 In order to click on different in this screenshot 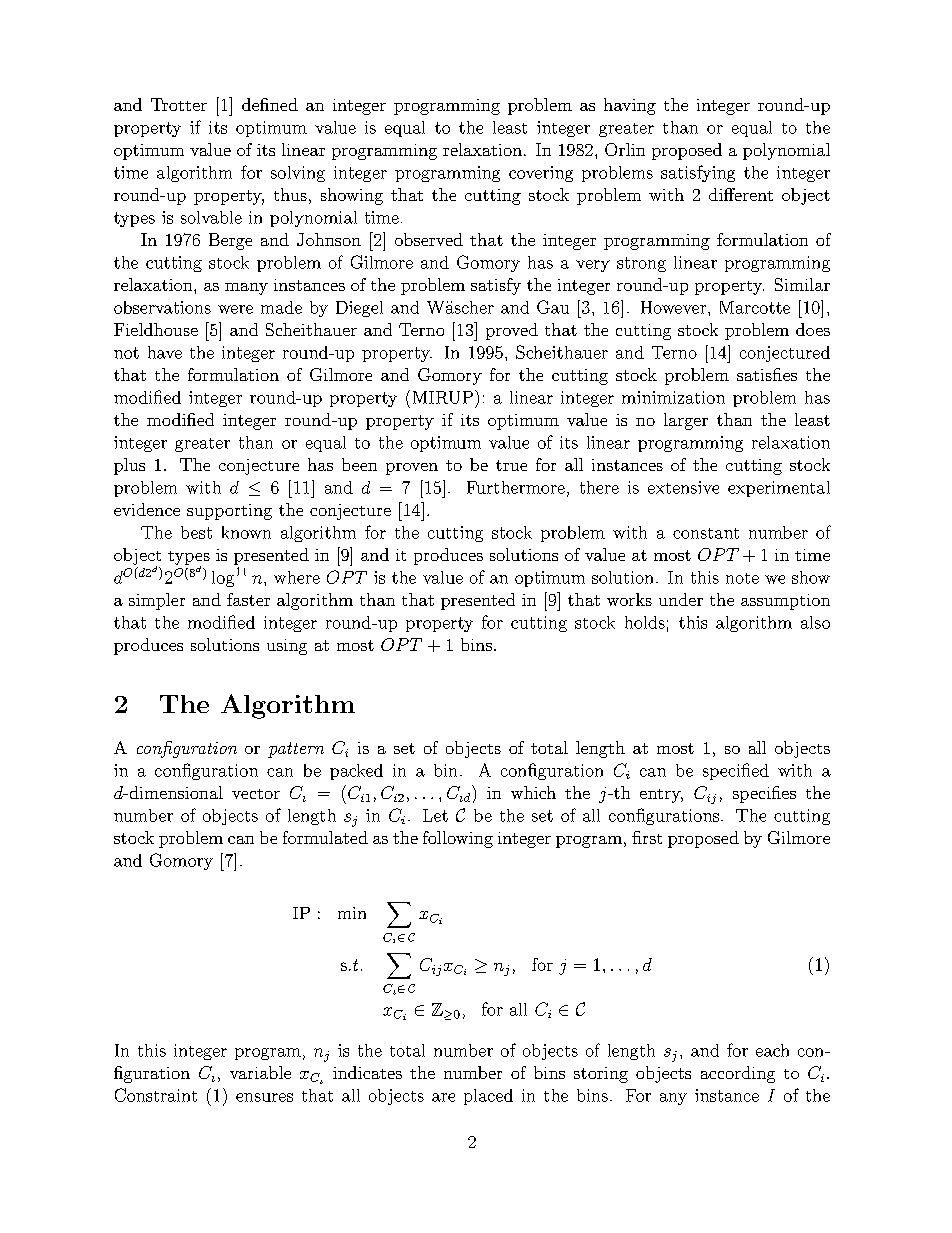, I will do `click(741, 194)`.
